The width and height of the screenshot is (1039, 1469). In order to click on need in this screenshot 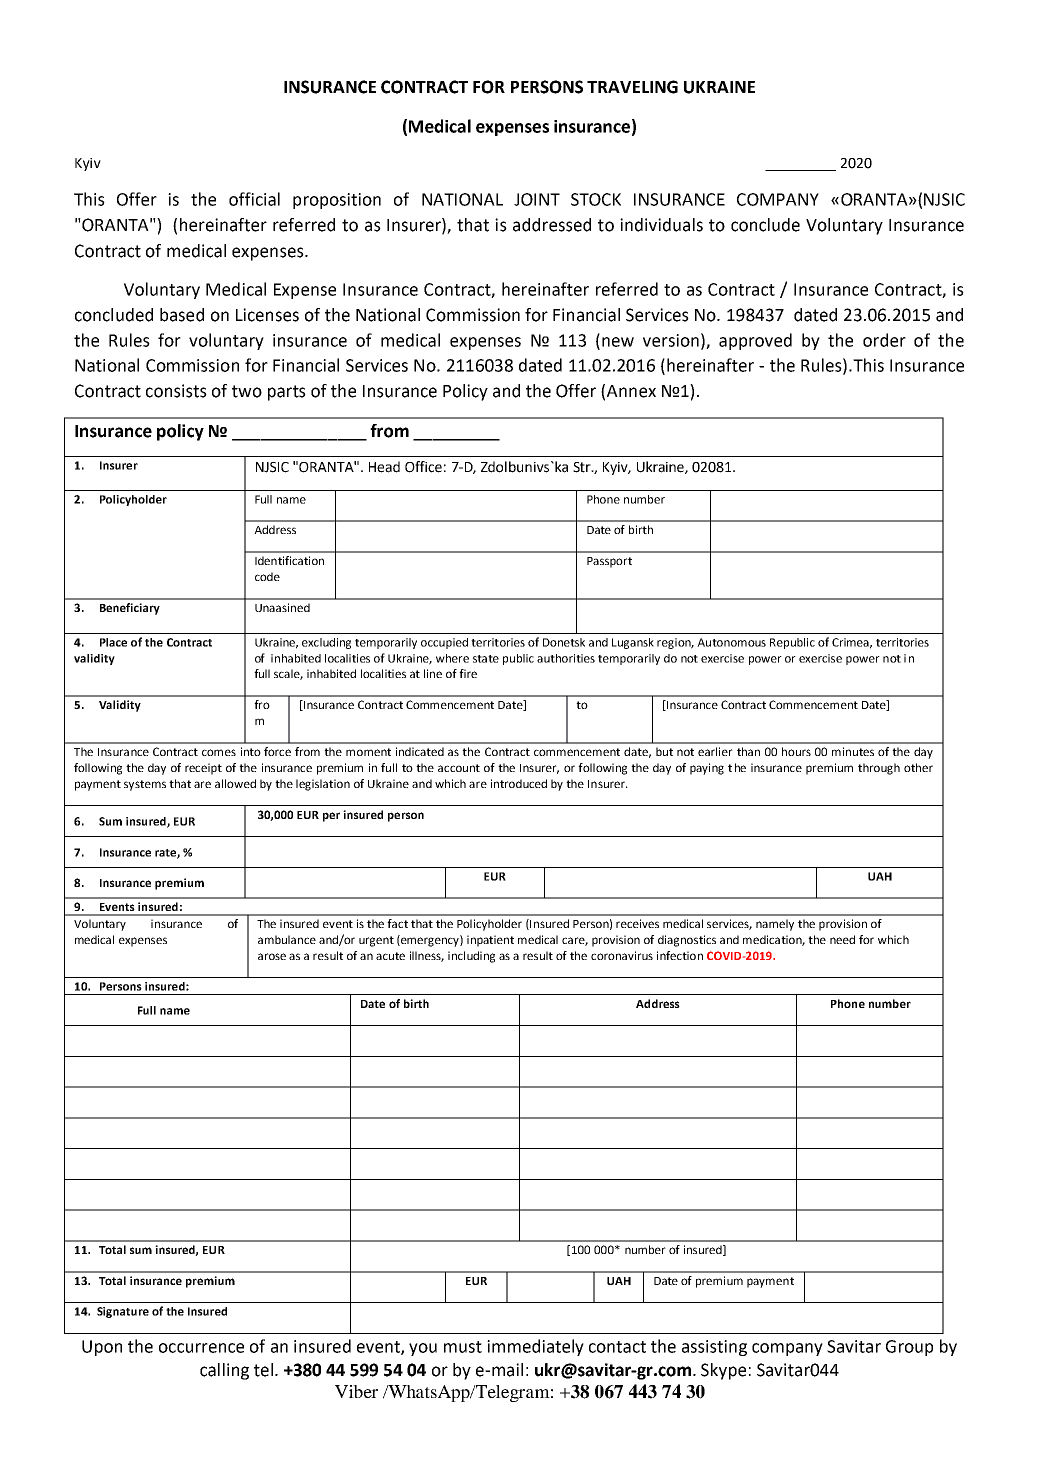, I will do `click(842, 939)`.
